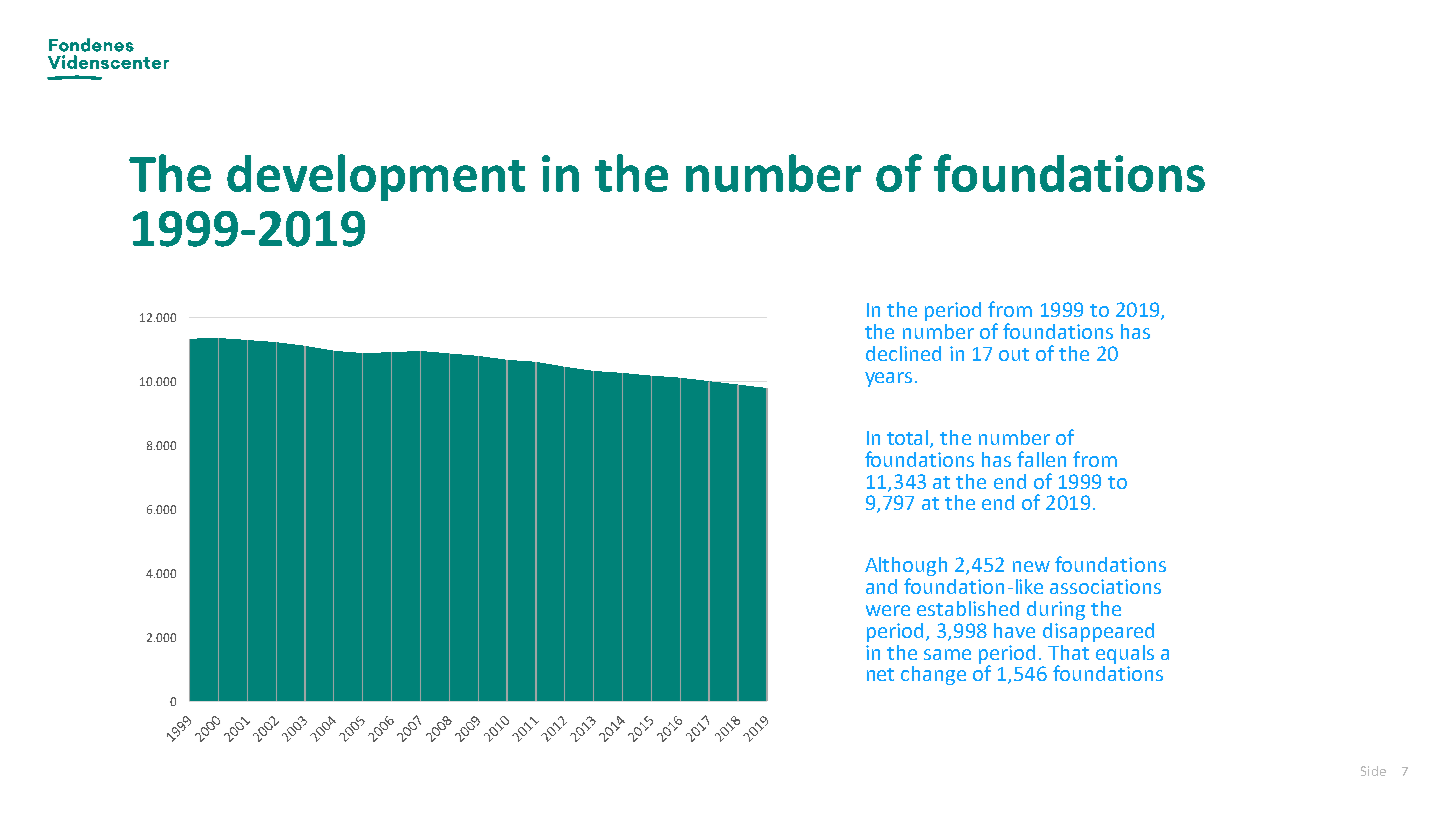  Describe the element at coordinates (909, 438) in the screenshot. I see `total` at that location.
